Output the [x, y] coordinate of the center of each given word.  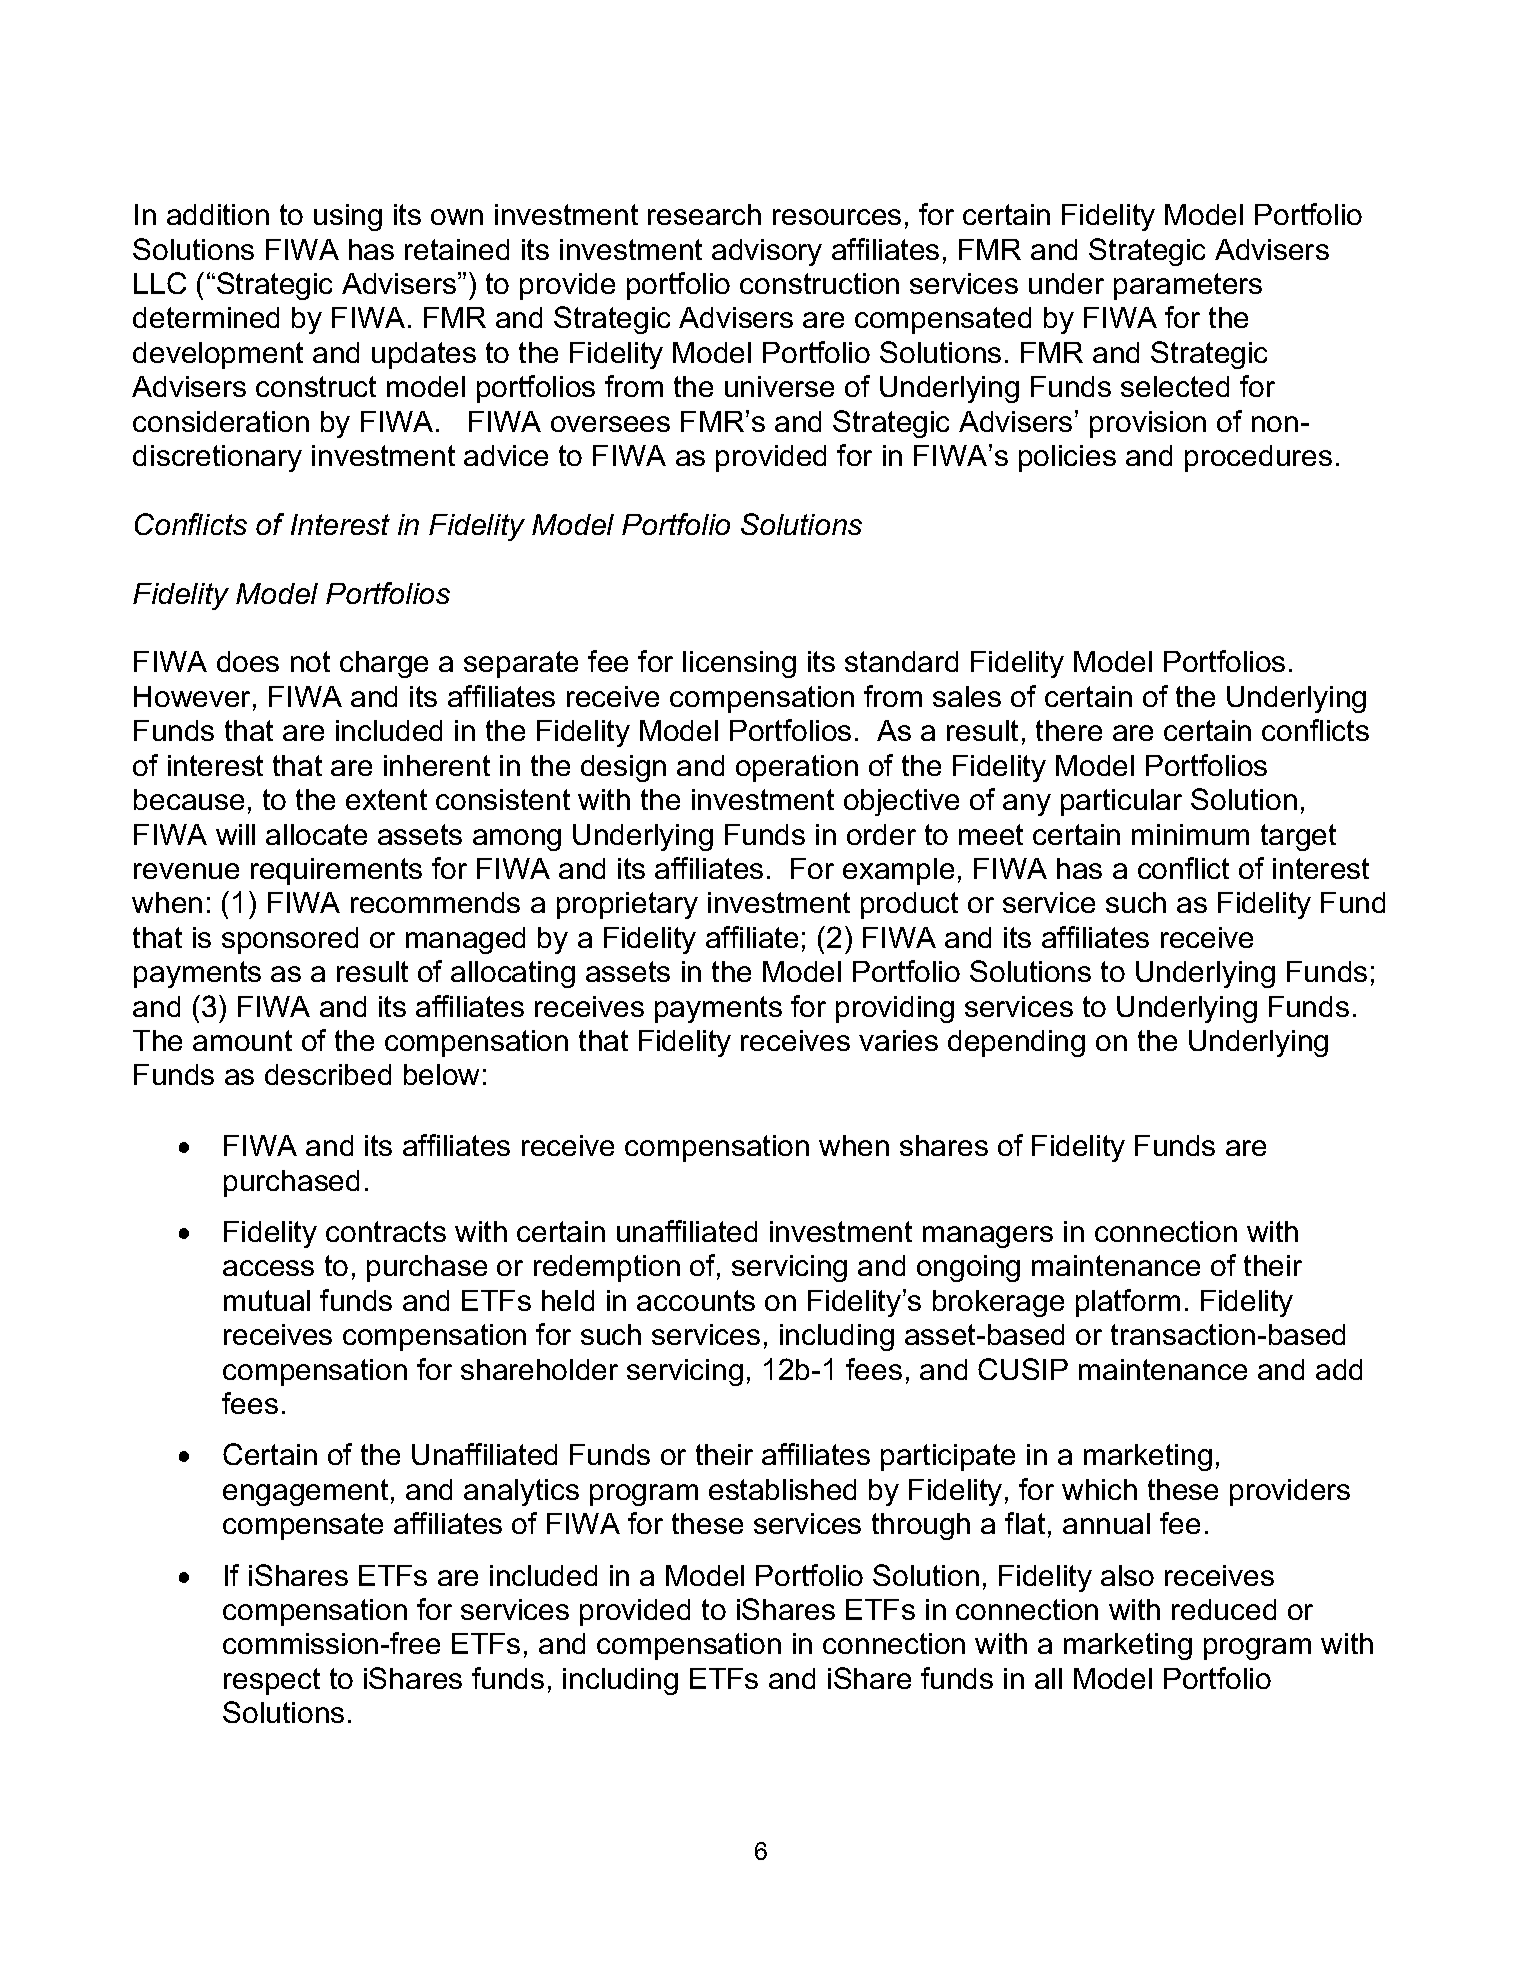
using [348, 217]
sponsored [290, 940]
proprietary [627, 905]
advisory [767, 252]
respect [272, 1681]
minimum [1190, 834]
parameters [1188, 286]
